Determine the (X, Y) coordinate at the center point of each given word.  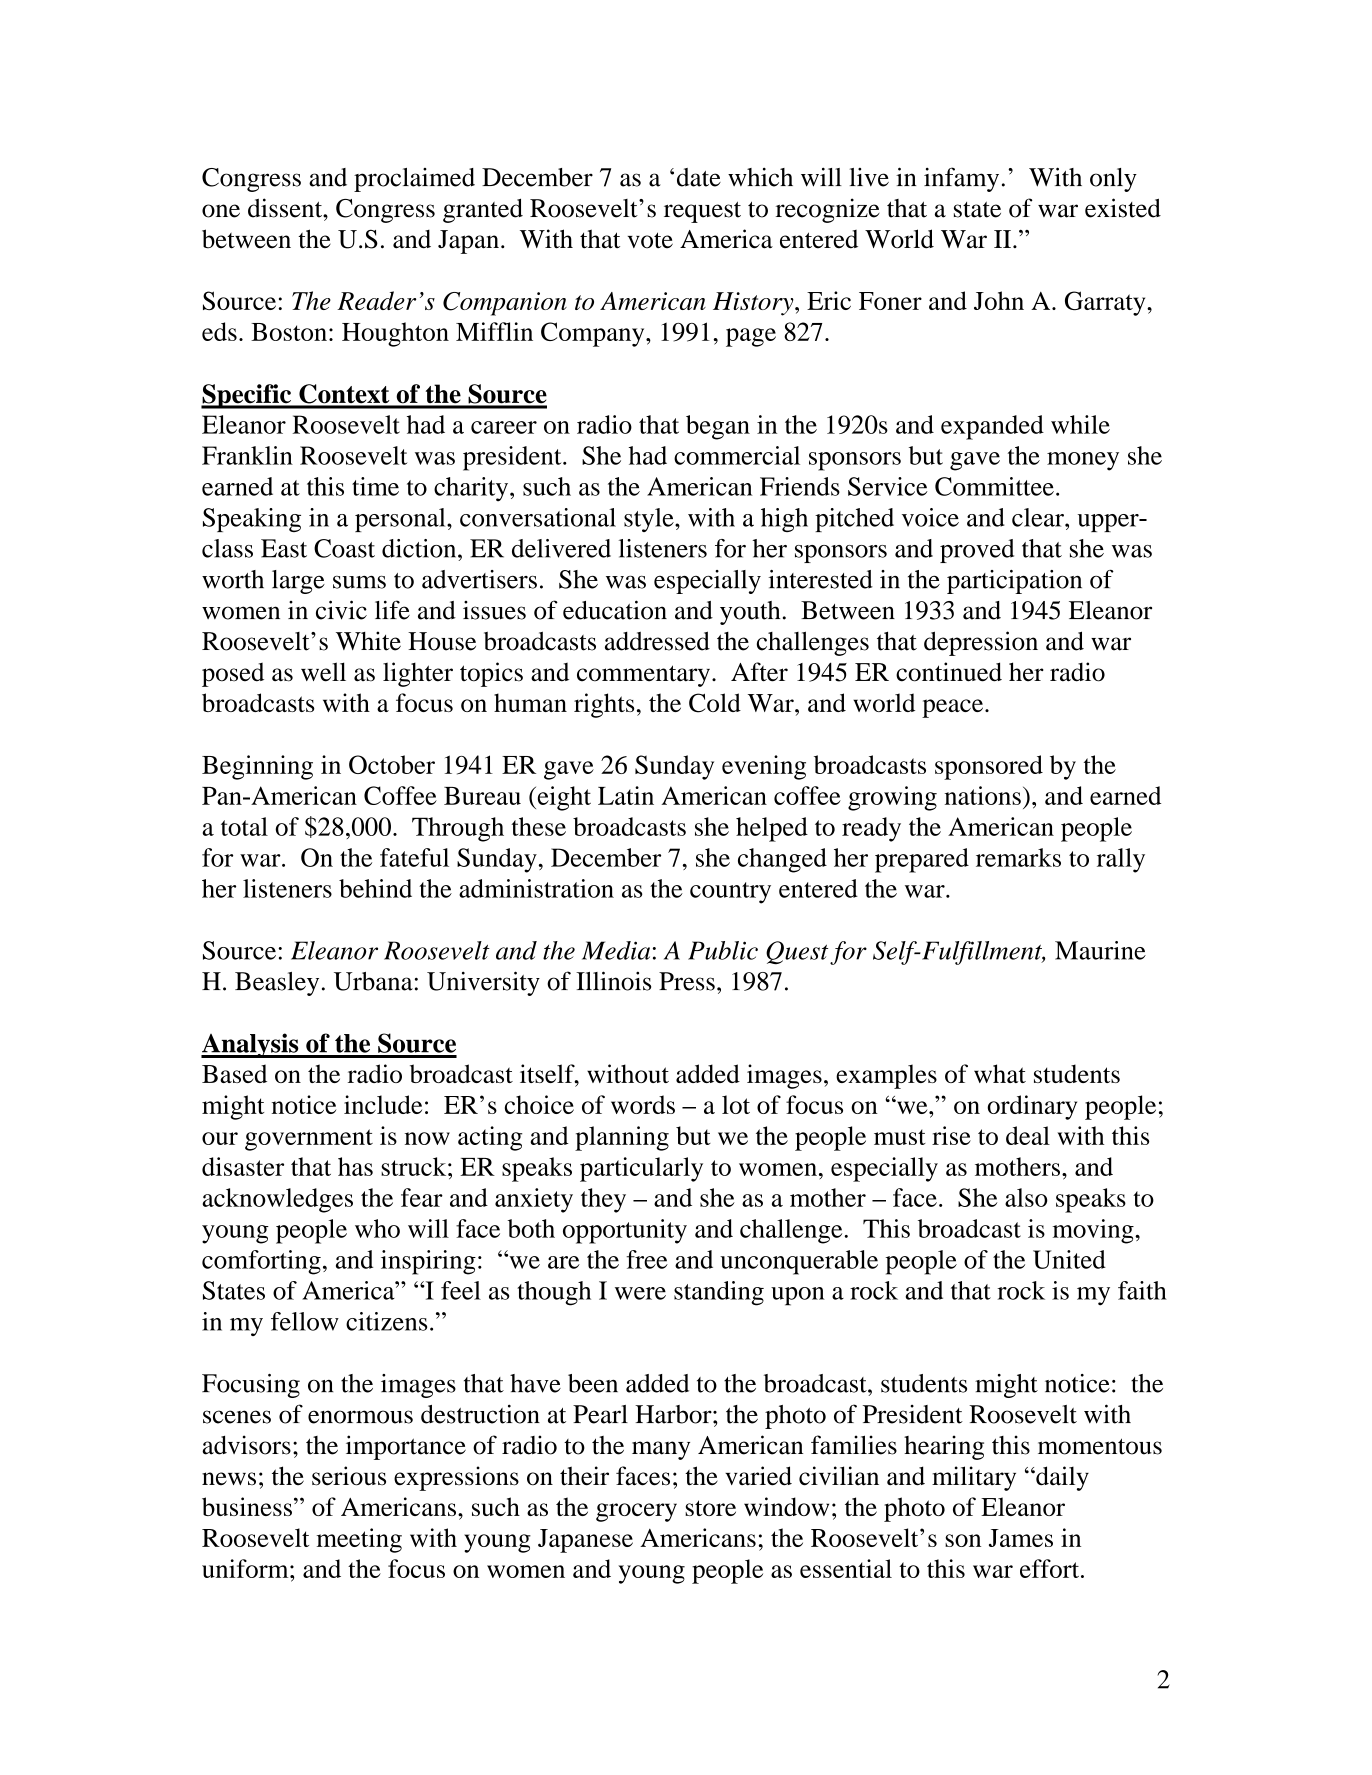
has (355, 1166)
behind (375, 888)
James (1021, 1538)
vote (650, 240)
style (650, 520)
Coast (344, 548)
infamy (961, 179)
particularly (641, 1169)
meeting (359, 1540)
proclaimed (414, 180)
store (710, 1508)
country (730, 893)
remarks (1018, 857)
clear (1039, 517)
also (1026, 1197)
